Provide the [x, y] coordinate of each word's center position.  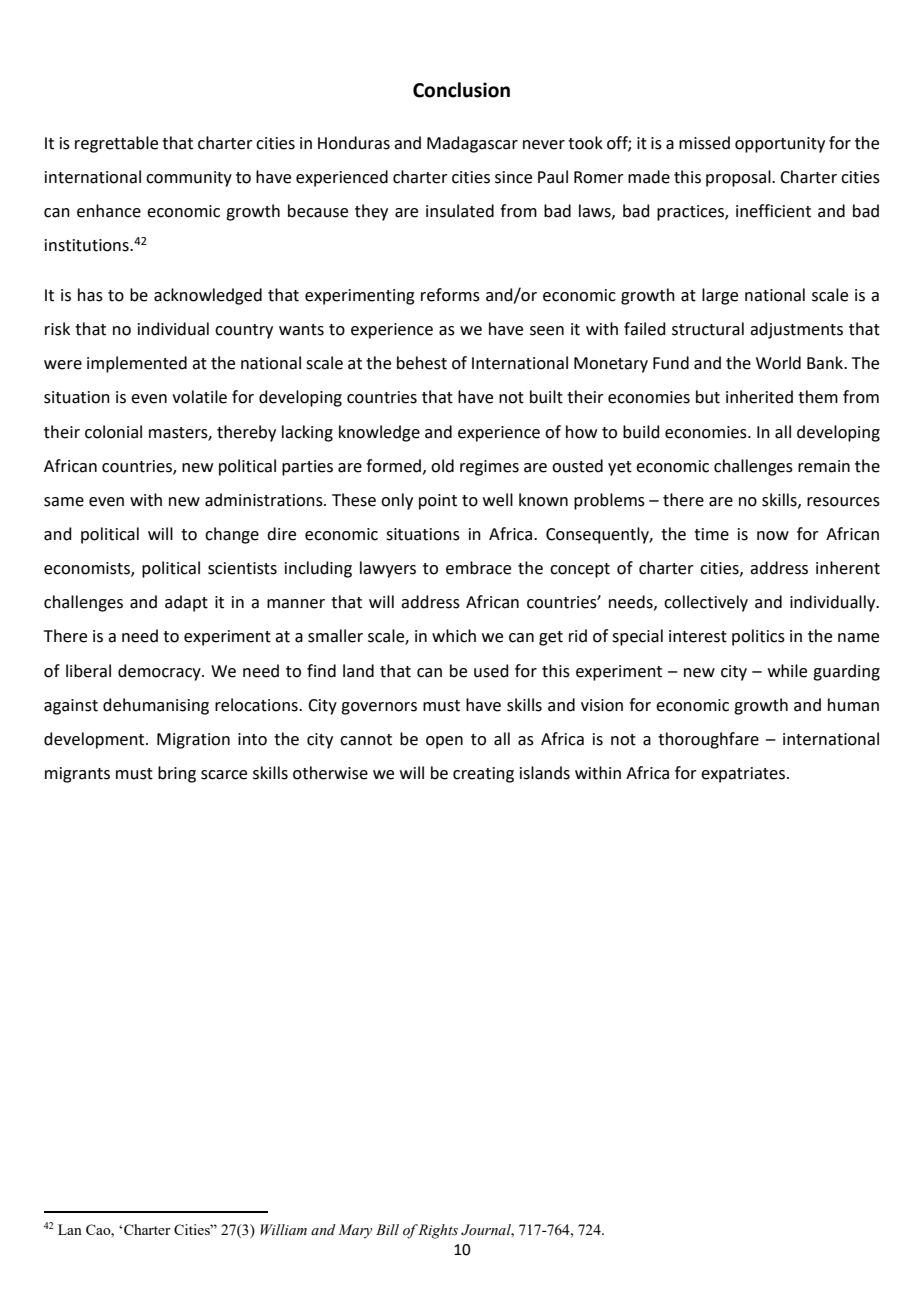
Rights [438, 1231]
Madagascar [472, 144]
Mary [355, 1231]
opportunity [780, 145]
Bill [387, 1229]
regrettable [116, 144]
